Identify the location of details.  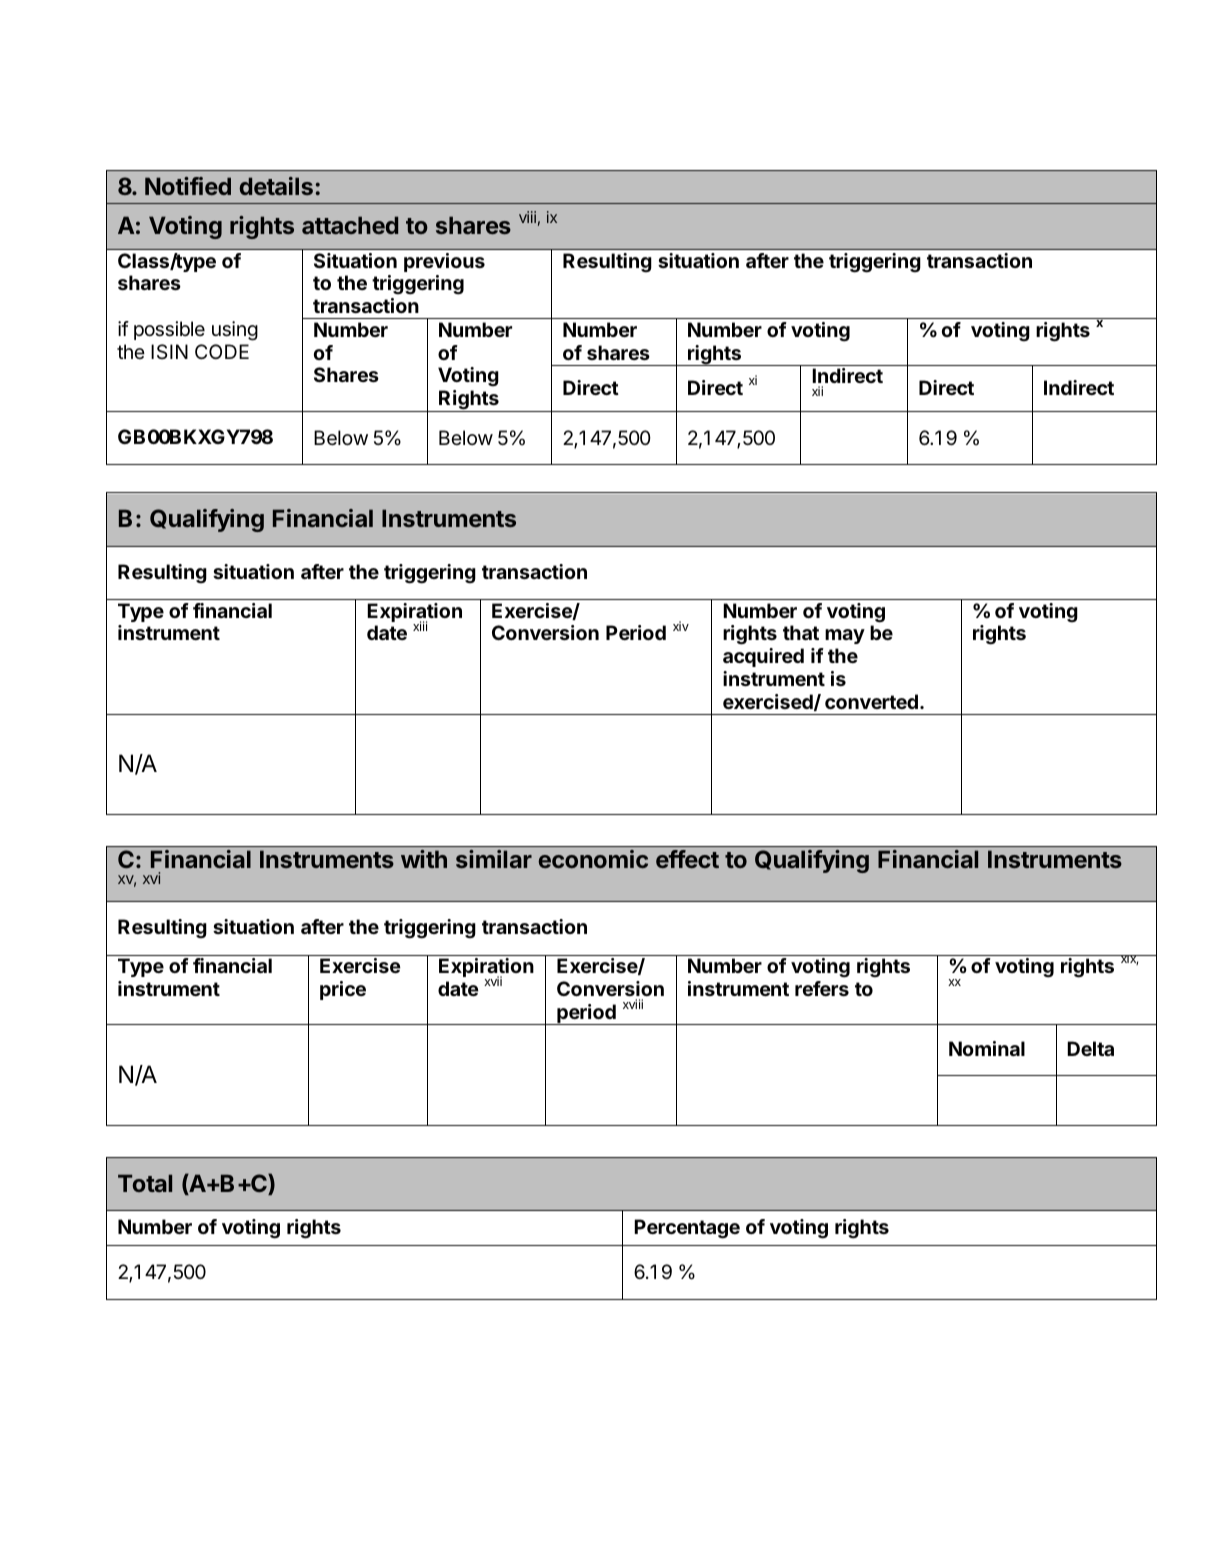
(276, 186).
